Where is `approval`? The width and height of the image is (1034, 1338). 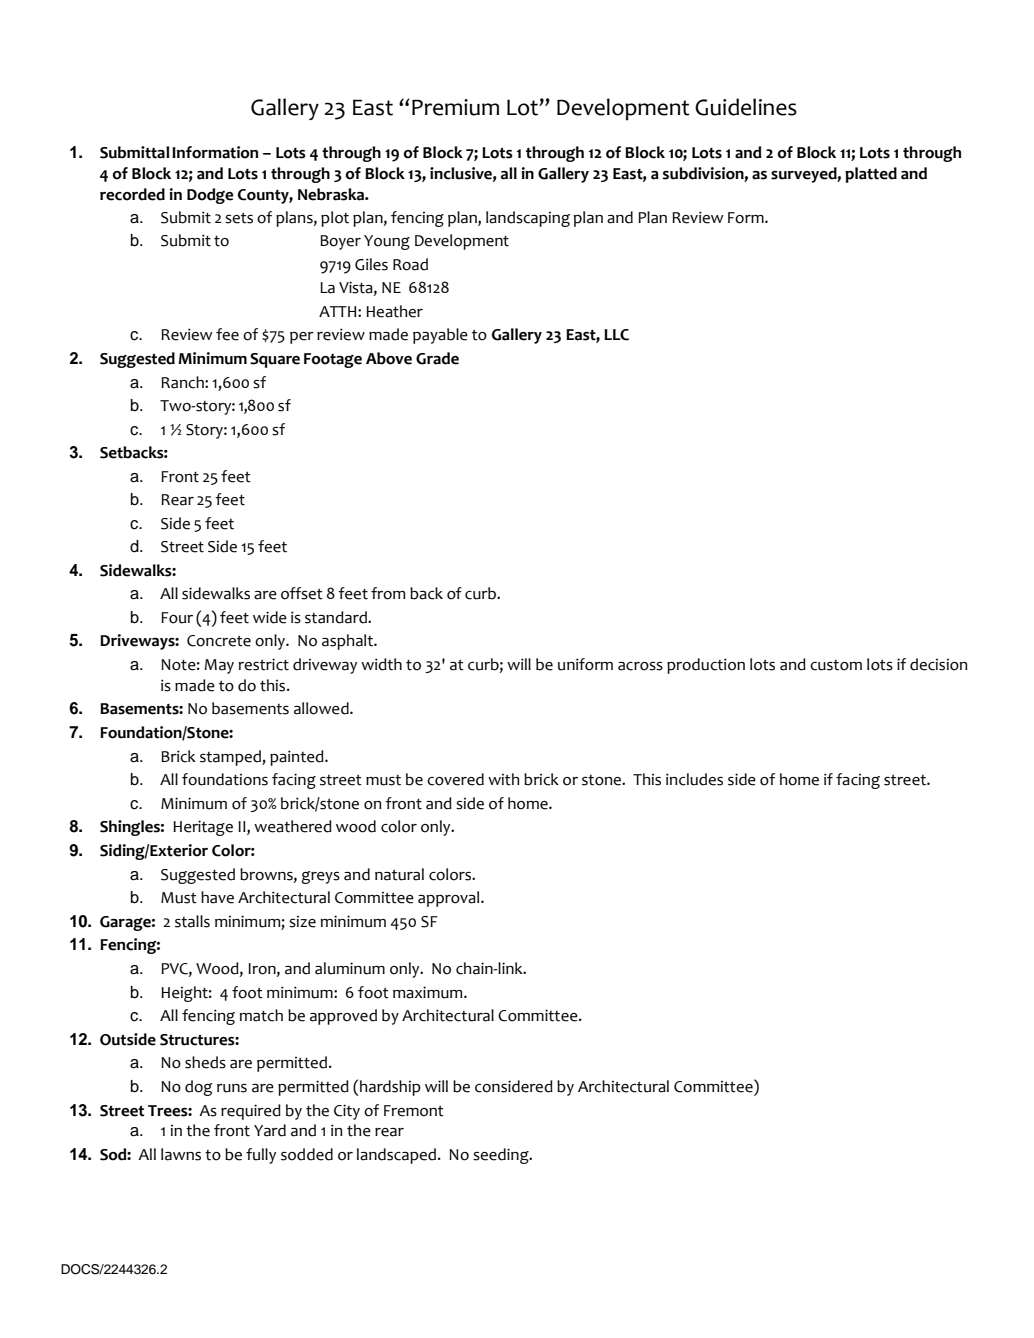
approval is located at coordinates (450, 899).
